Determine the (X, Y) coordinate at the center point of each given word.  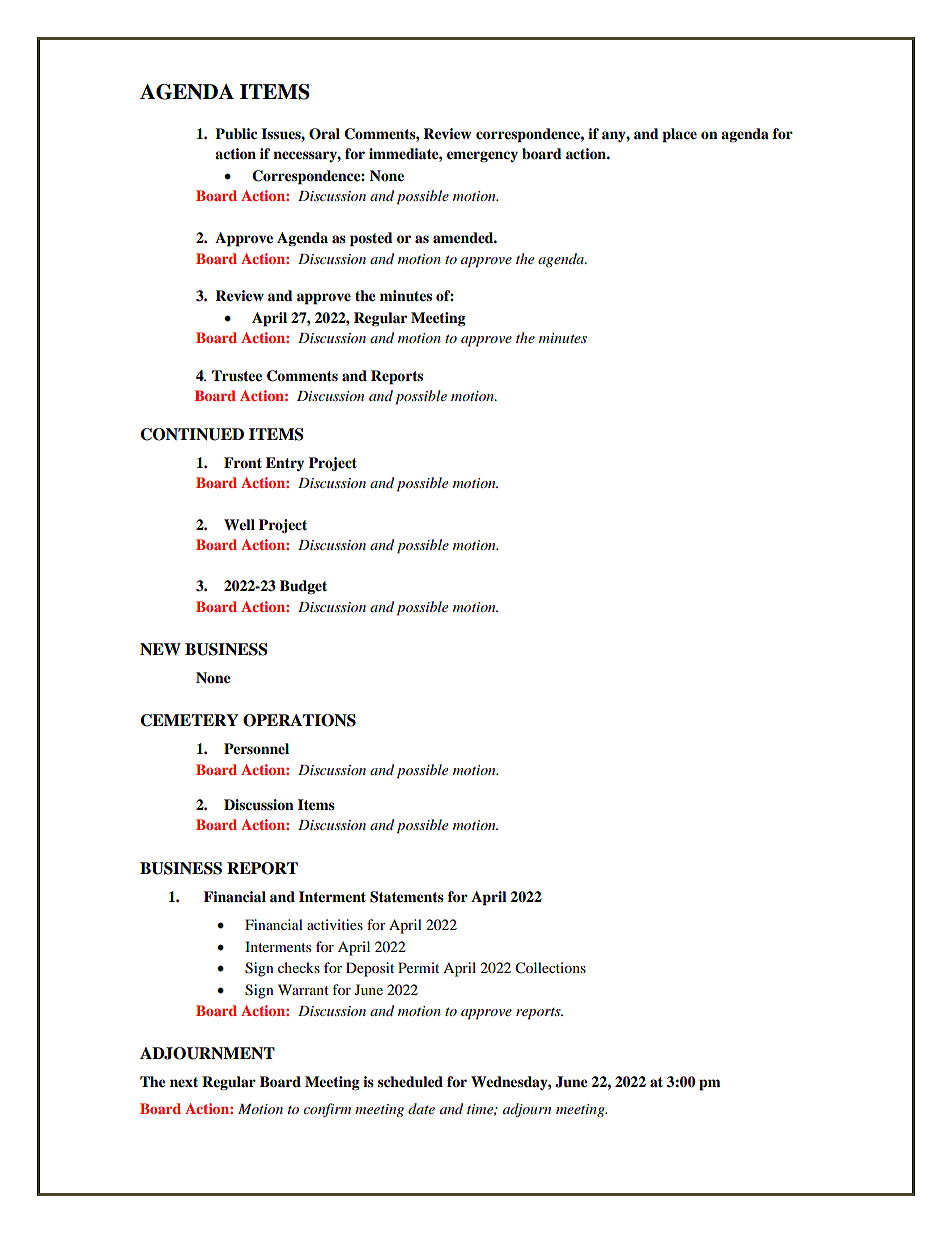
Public (236, 133)
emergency (482, 156)
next (184, 1082)
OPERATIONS (299, 720)
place (679, 135)
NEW (160, 649)
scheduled (410, 1082)
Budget (303, 587)
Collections (550, 968)
